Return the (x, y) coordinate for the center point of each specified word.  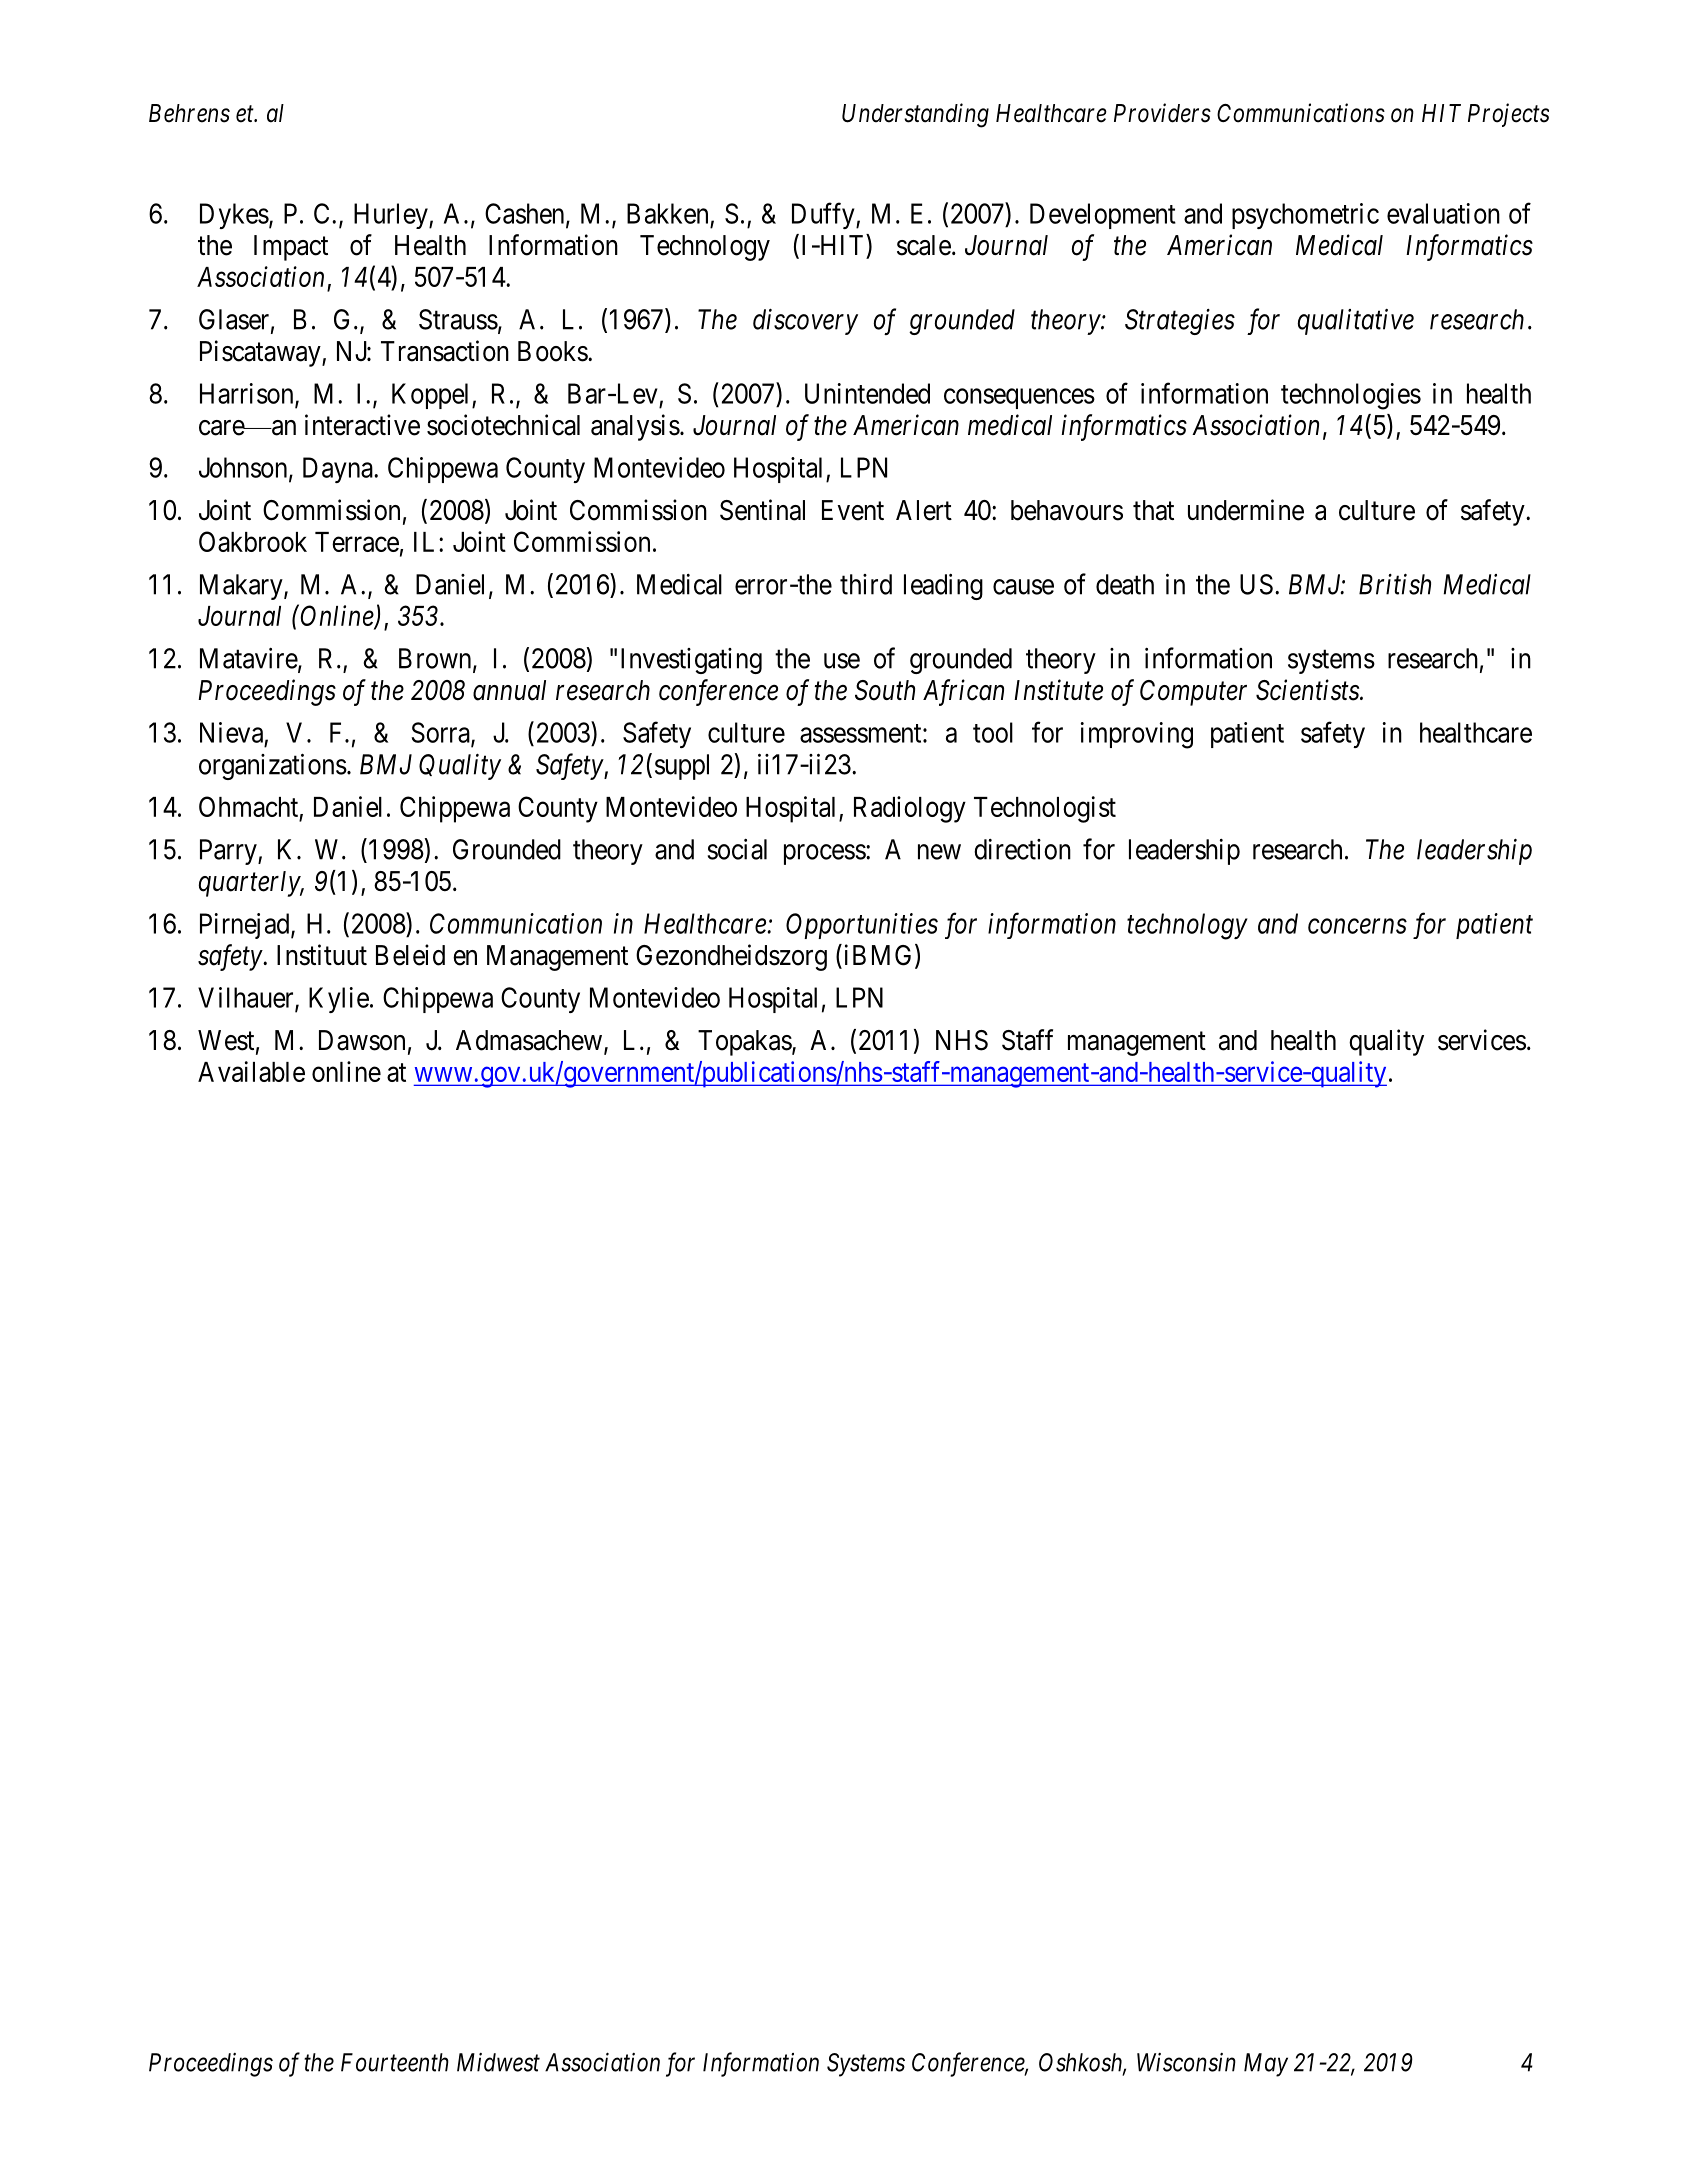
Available (251, 1071)
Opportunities (862, 926)
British (1395, 584)
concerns (1357, 926)
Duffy (824, 215)
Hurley (392, 216)
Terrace (357, 542)
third (866, 584)
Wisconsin (1186, 2062)
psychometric (1305, 216)
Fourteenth (395, 2062)
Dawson (362, 1040)
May (1266, 2065)
